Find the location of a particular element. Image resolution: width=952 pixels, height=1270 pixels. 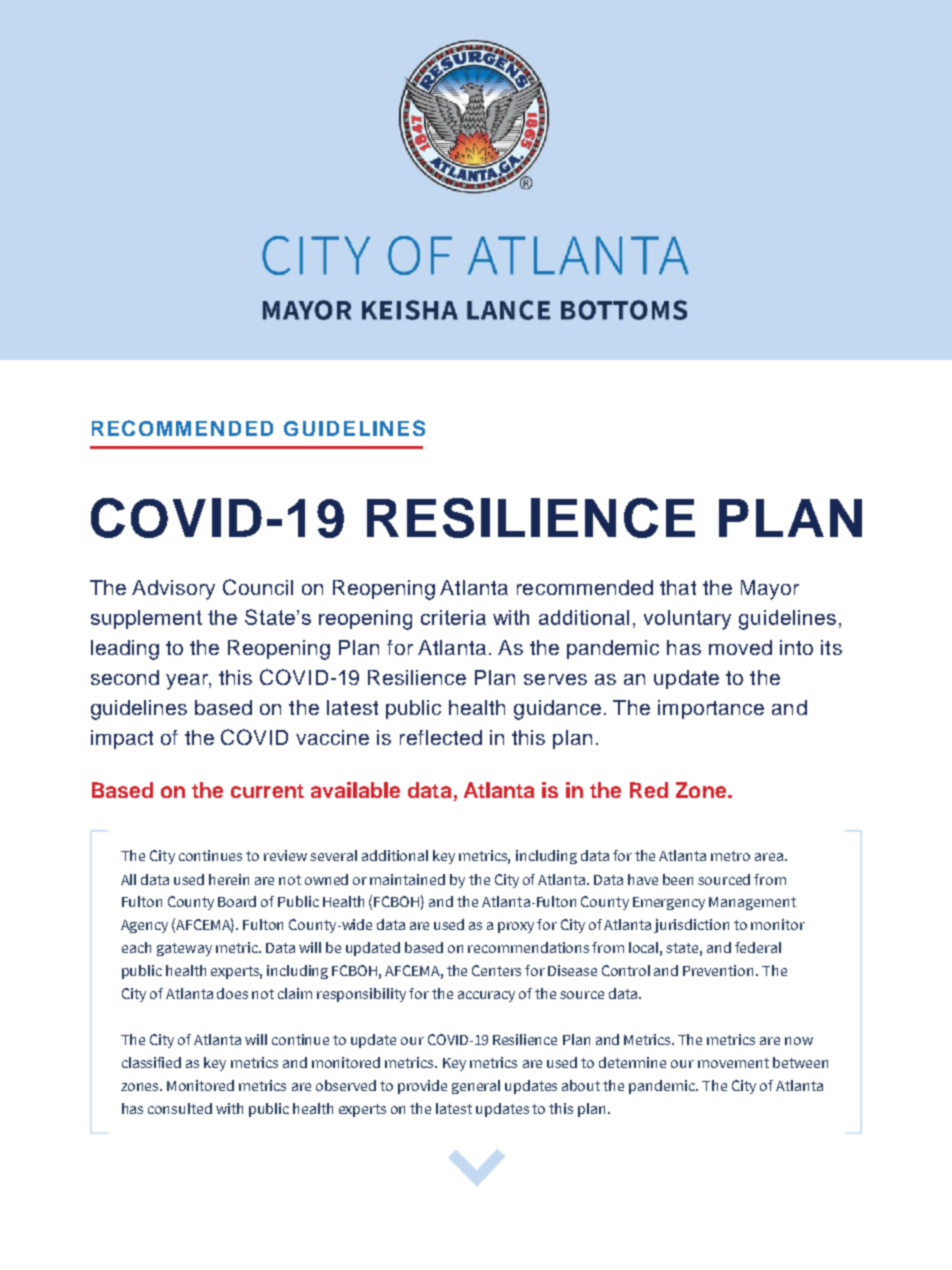

Mayor is located at coordinates (770, 590).
